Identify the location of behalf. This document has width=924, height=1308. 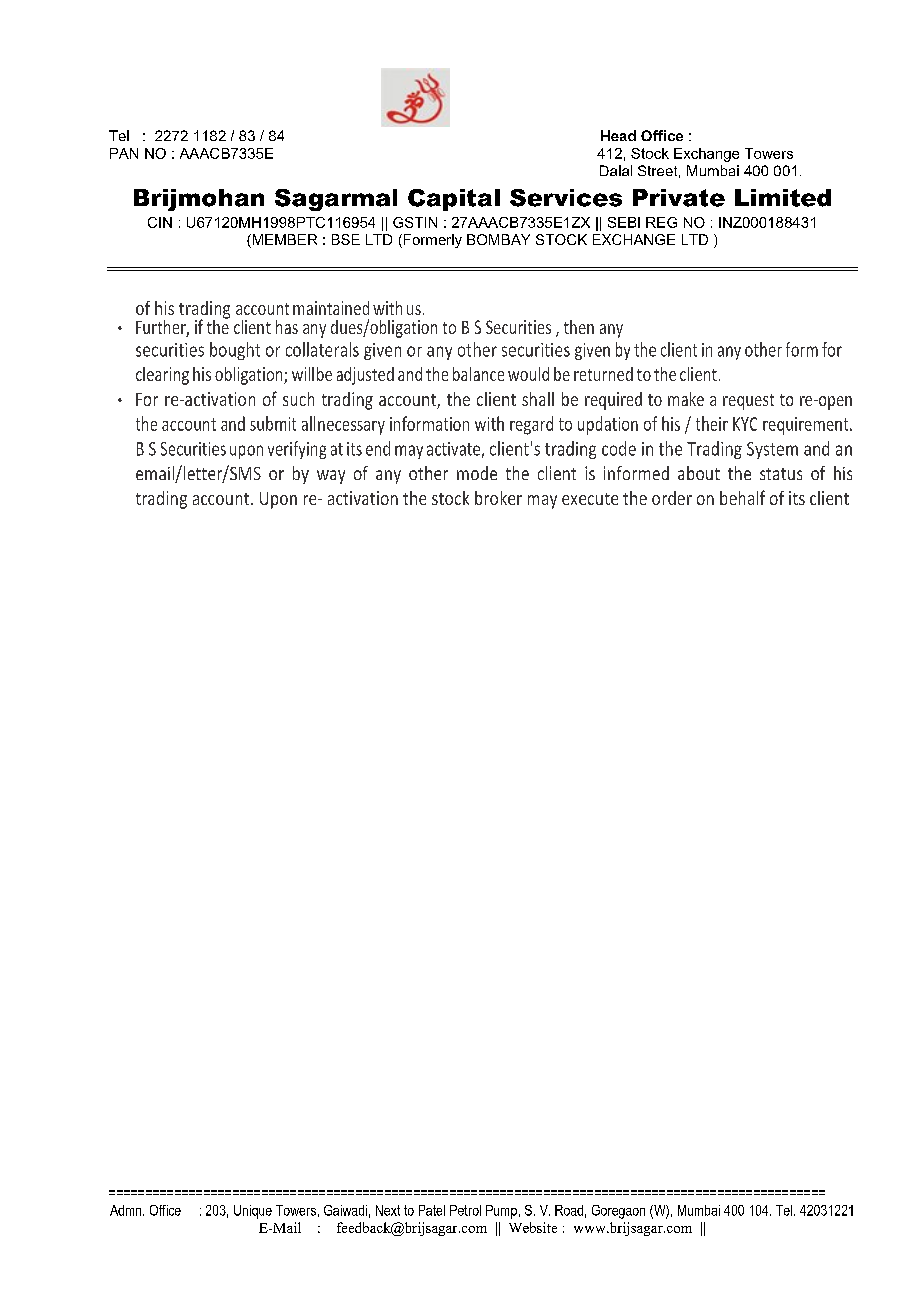
(742, 497).
